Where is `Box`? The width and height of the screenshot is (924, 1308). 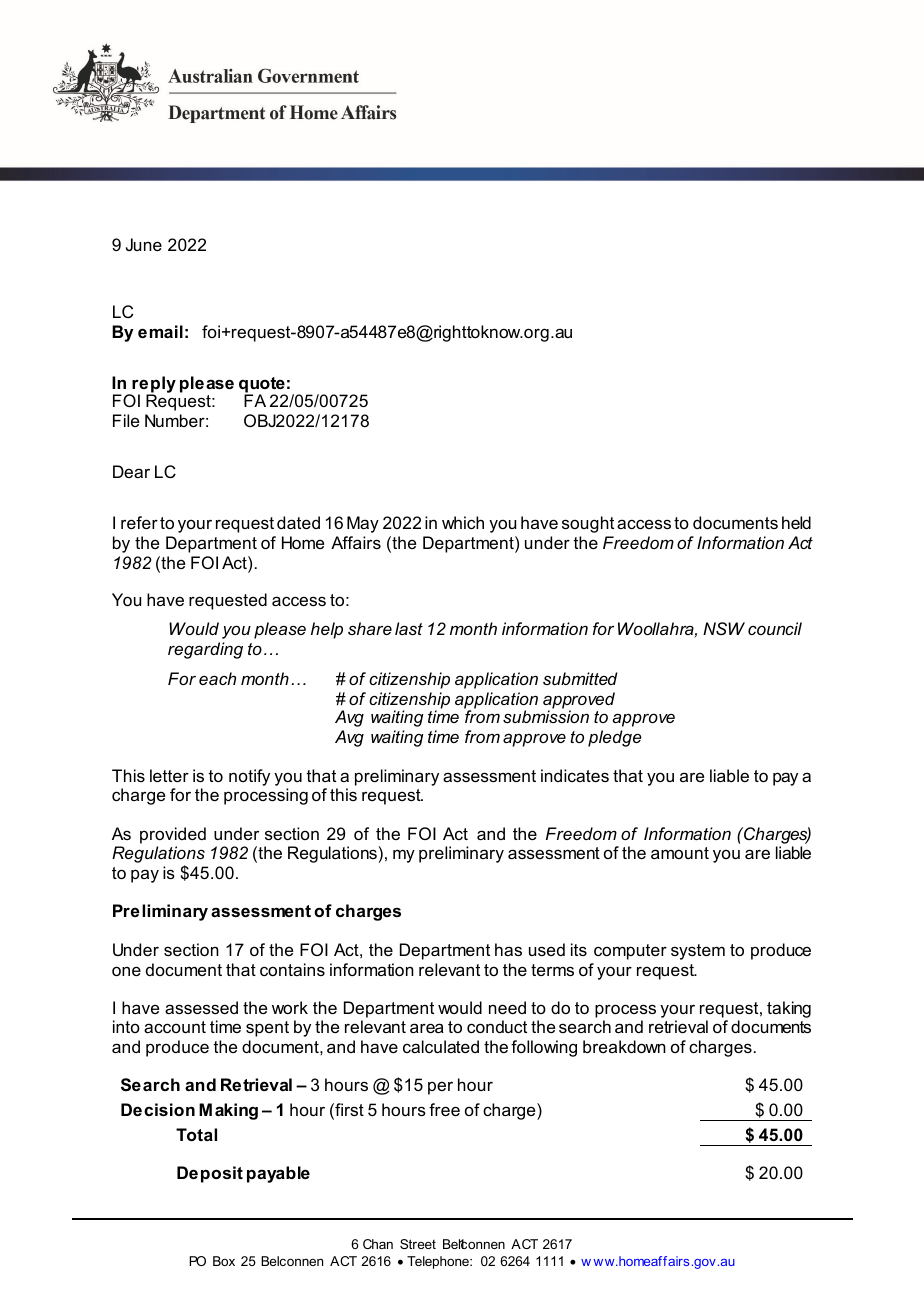
Box is located at coordinates (224, 1261).
